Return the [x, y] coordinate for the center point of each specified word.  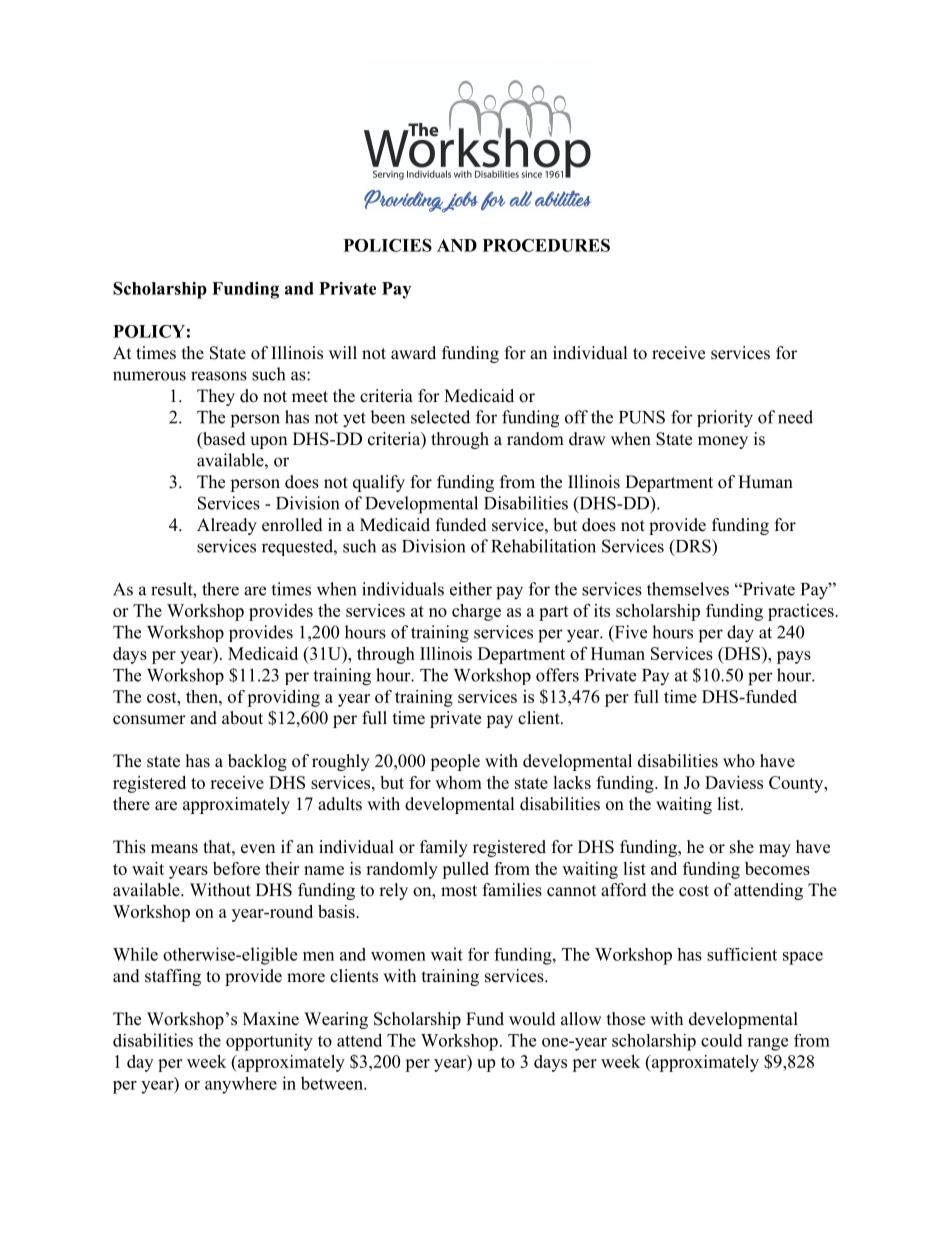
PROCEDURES [546, 245]
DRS [693, 547]
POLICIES [388, 245]
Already [227, 526]
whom [458, 782]
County [797, 784]
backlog [257, 762]
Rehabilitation [543, 546]
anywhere [241, 1085]
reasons [219, 376]
